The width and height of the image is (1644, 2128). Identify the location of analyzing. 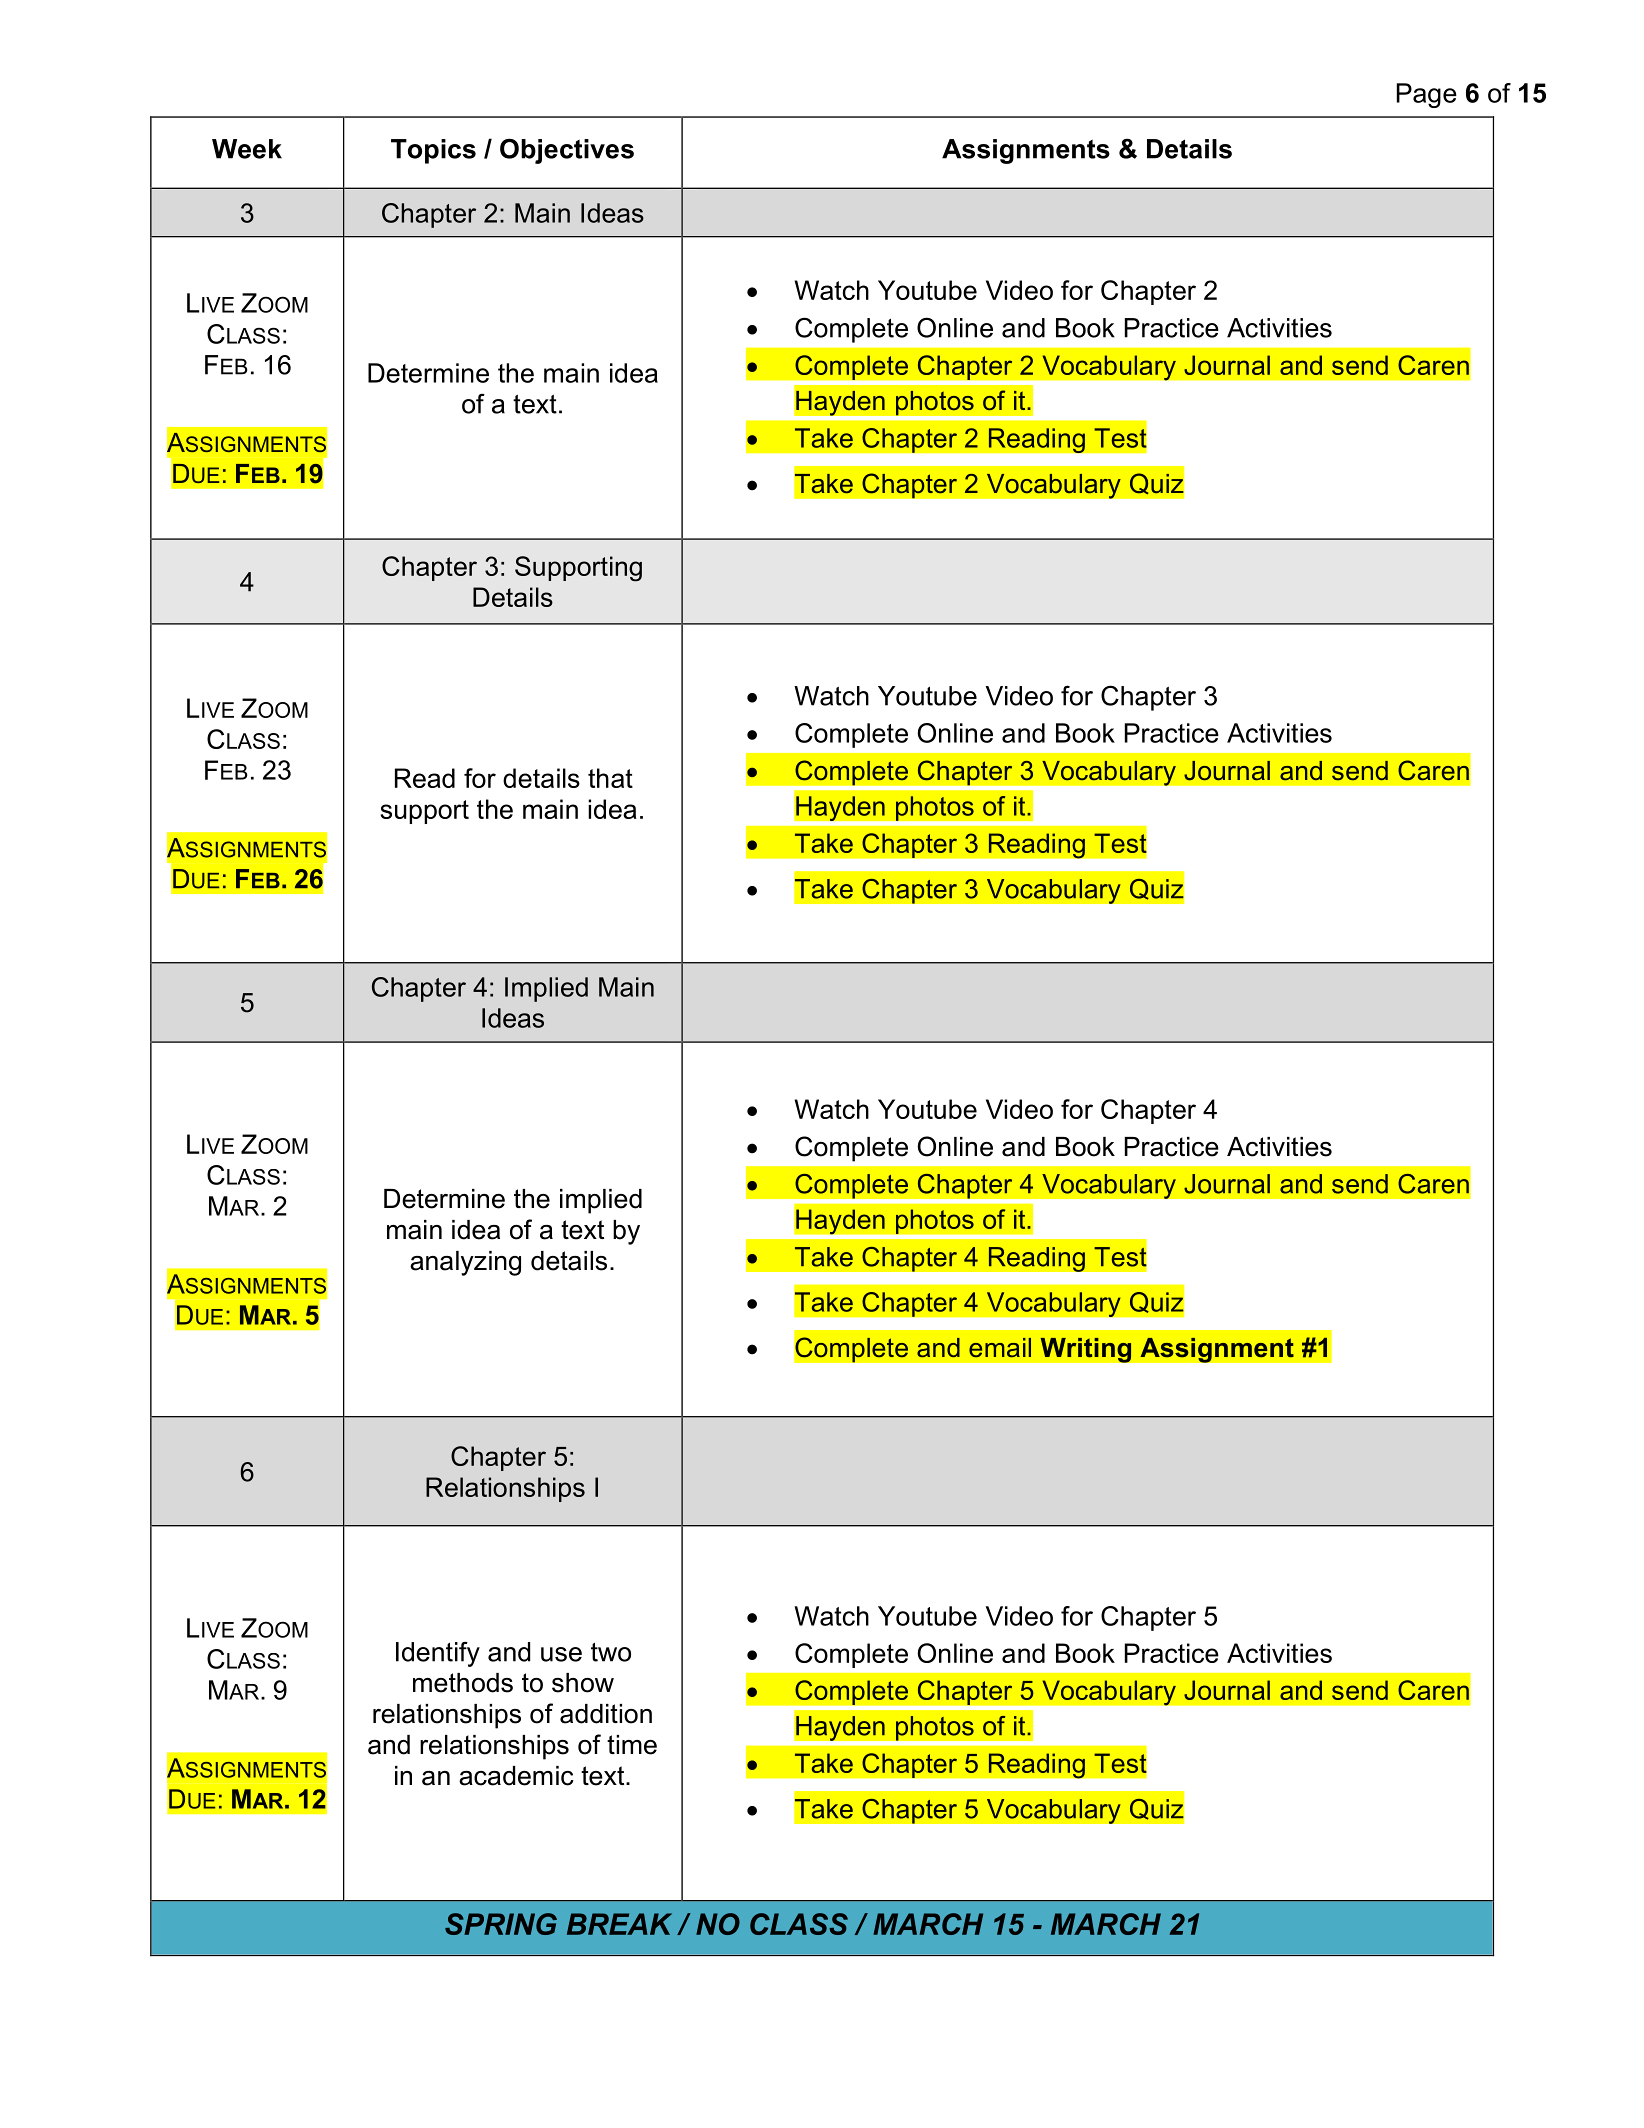
(465, 1263).
